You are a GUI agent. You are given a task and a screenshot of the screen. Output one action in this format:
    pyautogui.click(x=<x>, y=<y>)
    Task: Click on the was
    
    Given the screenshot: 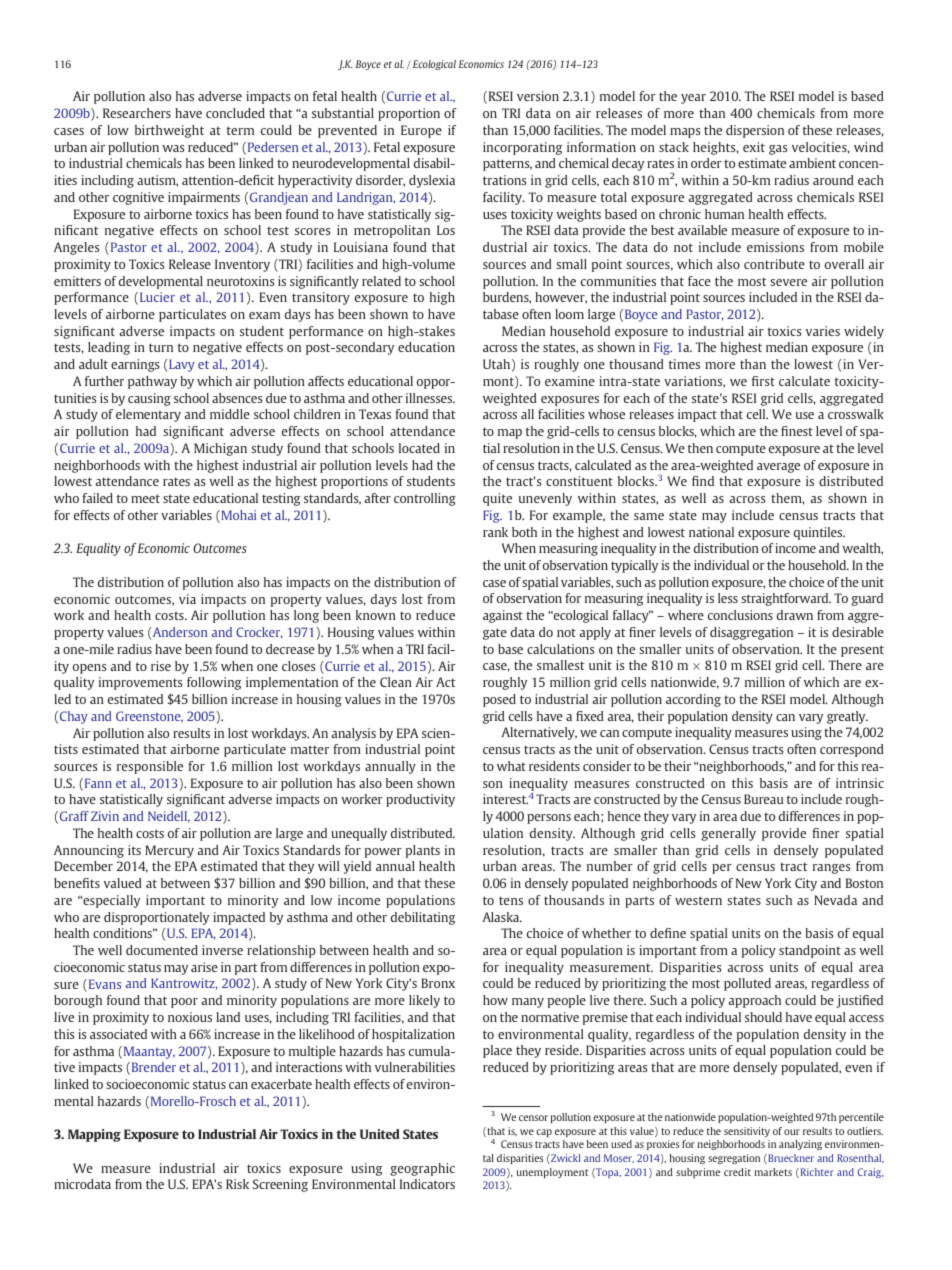 What is the action you would take?
    pyautogui.click(x=173, y=148)
